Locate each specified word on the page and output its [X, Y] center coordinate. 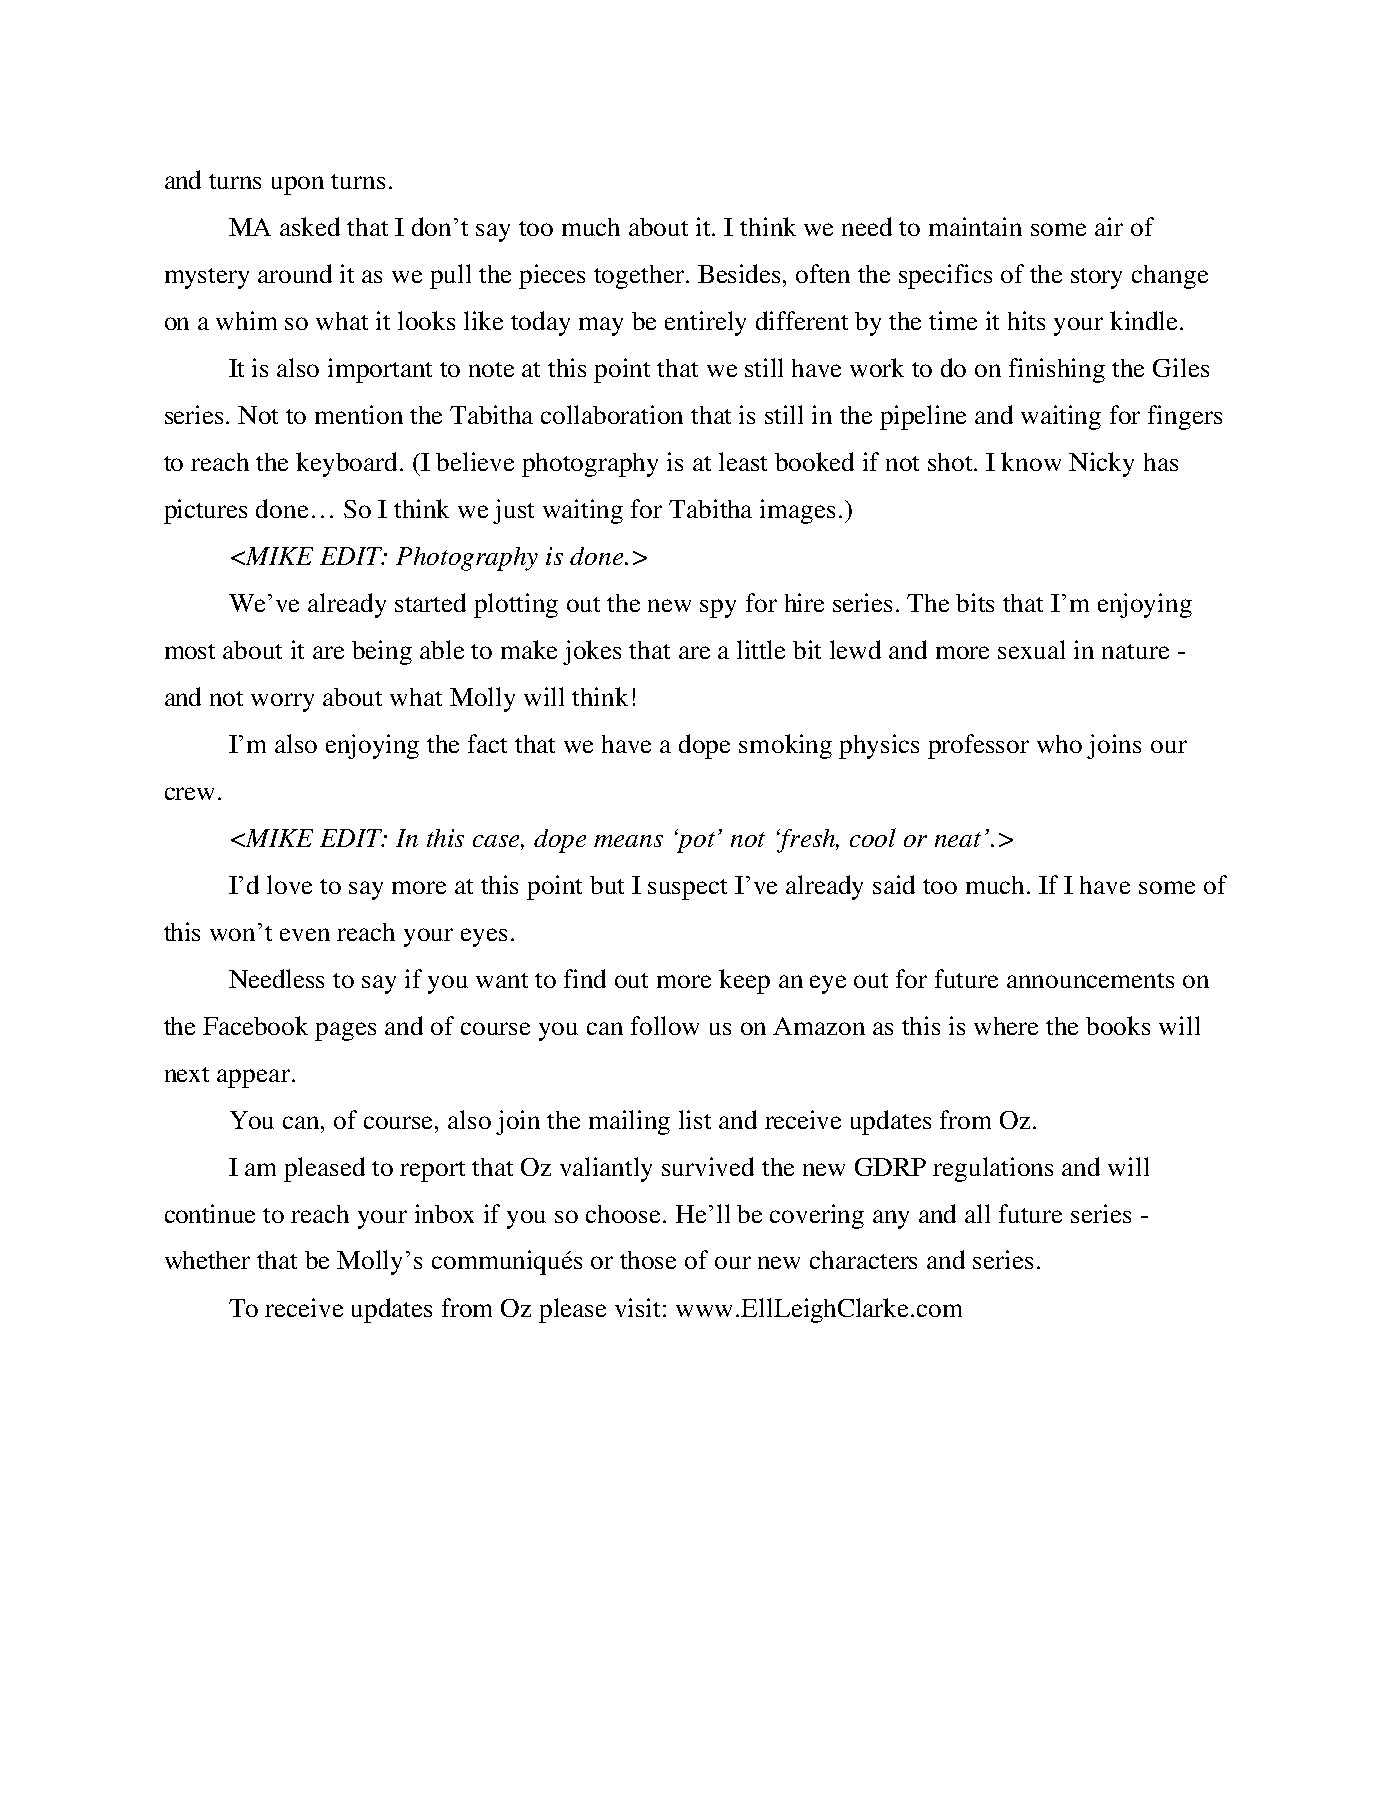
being [382, 652]
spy [718, 608]
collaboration [612, 414]
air [1109, 226]
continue [210, 1213]
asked [310, 226]
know [1031, 461]
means [628, 841]
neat [958, 839]
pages [345, 1031]
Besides [741, 273]
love [289, 884]
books [1118, 1025]
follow [665, 1025]
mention [359, 414]
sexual [1031, 649]
